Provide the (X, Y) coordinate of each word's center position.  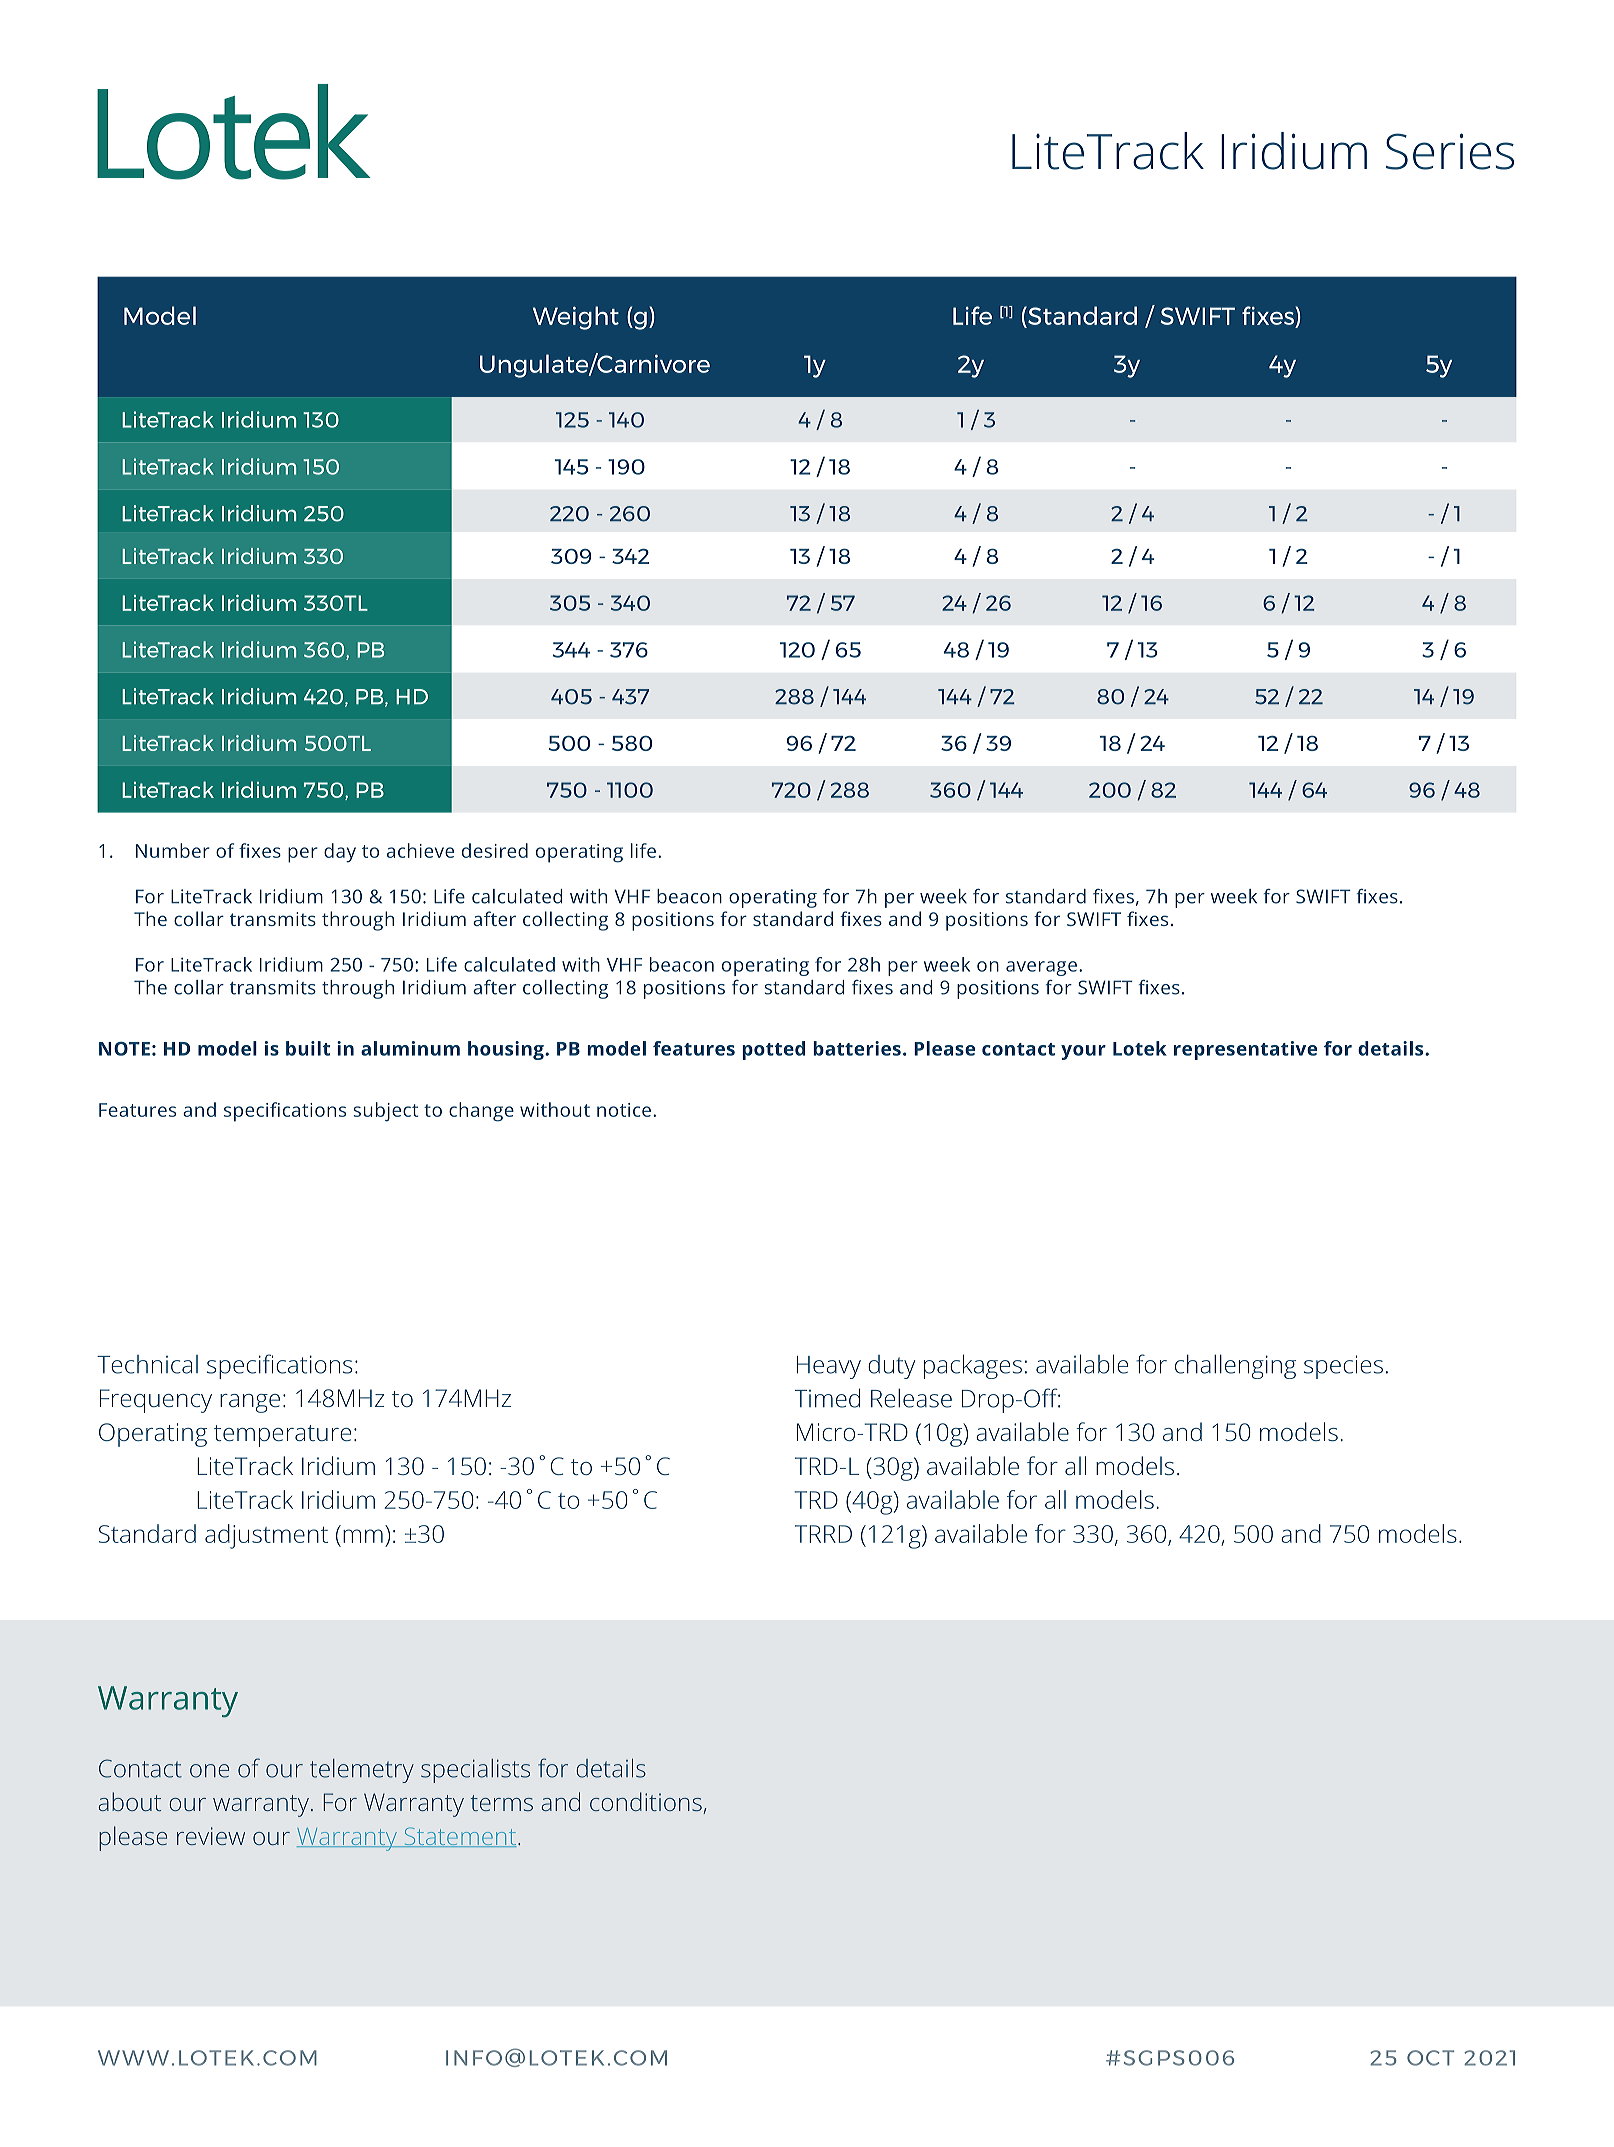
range (250, 1403)
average (1041, 968)
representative (1245, 1050)
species (1343, 1367)
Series (1450, 151)
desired (495, 850)
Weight (576, 318)
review (211, 1836)
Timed (827, 1398)
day (340, 853)
